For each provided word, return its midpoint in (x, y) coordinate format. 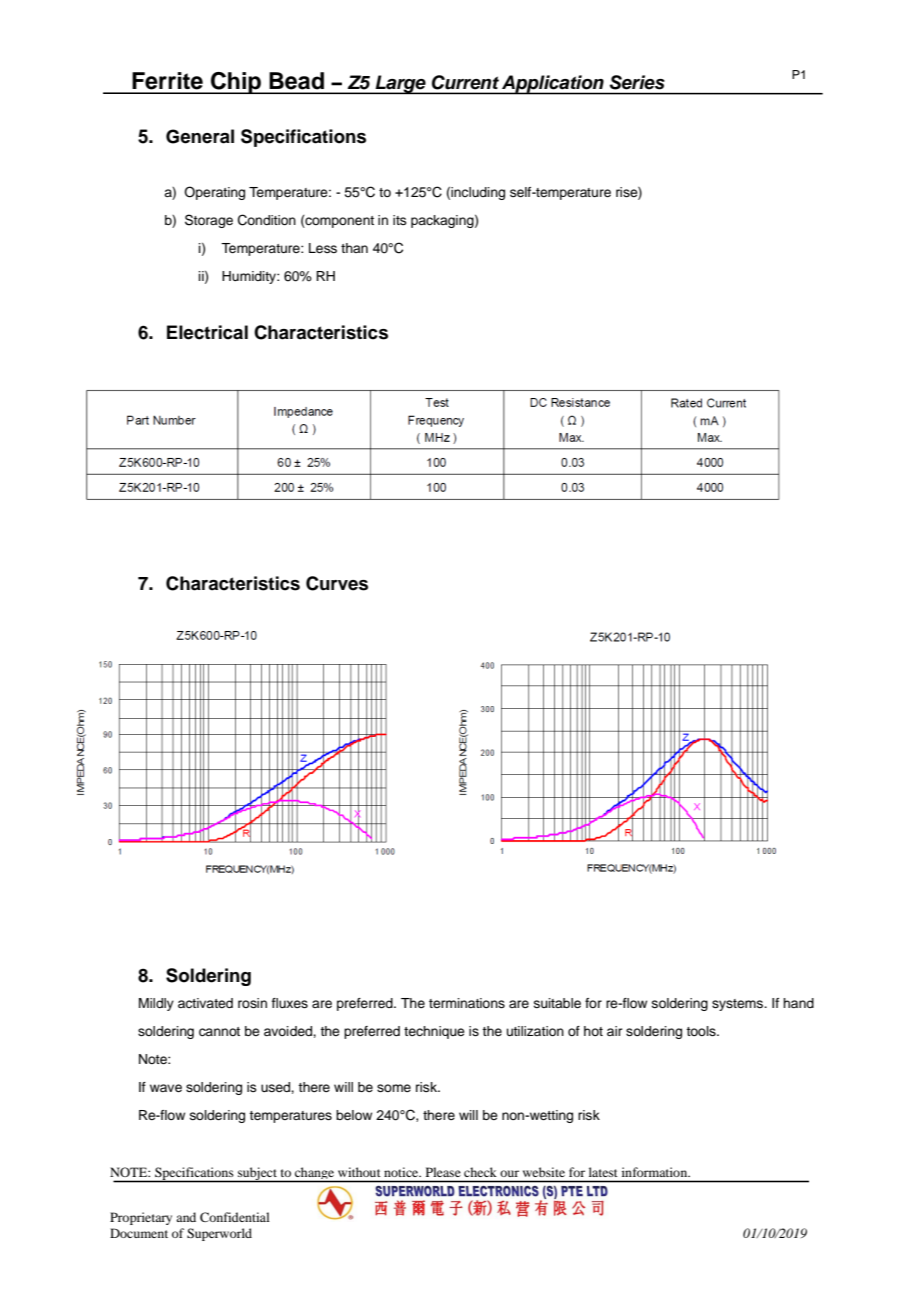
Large (400, 85)
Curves (337, 583)
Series (637, 82)
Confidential (235, 1217)
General (200, 136)
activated (205, 1003)
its (400, 220)
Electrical (207, 332)
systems (738, 1005)
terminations (467, 1003)
